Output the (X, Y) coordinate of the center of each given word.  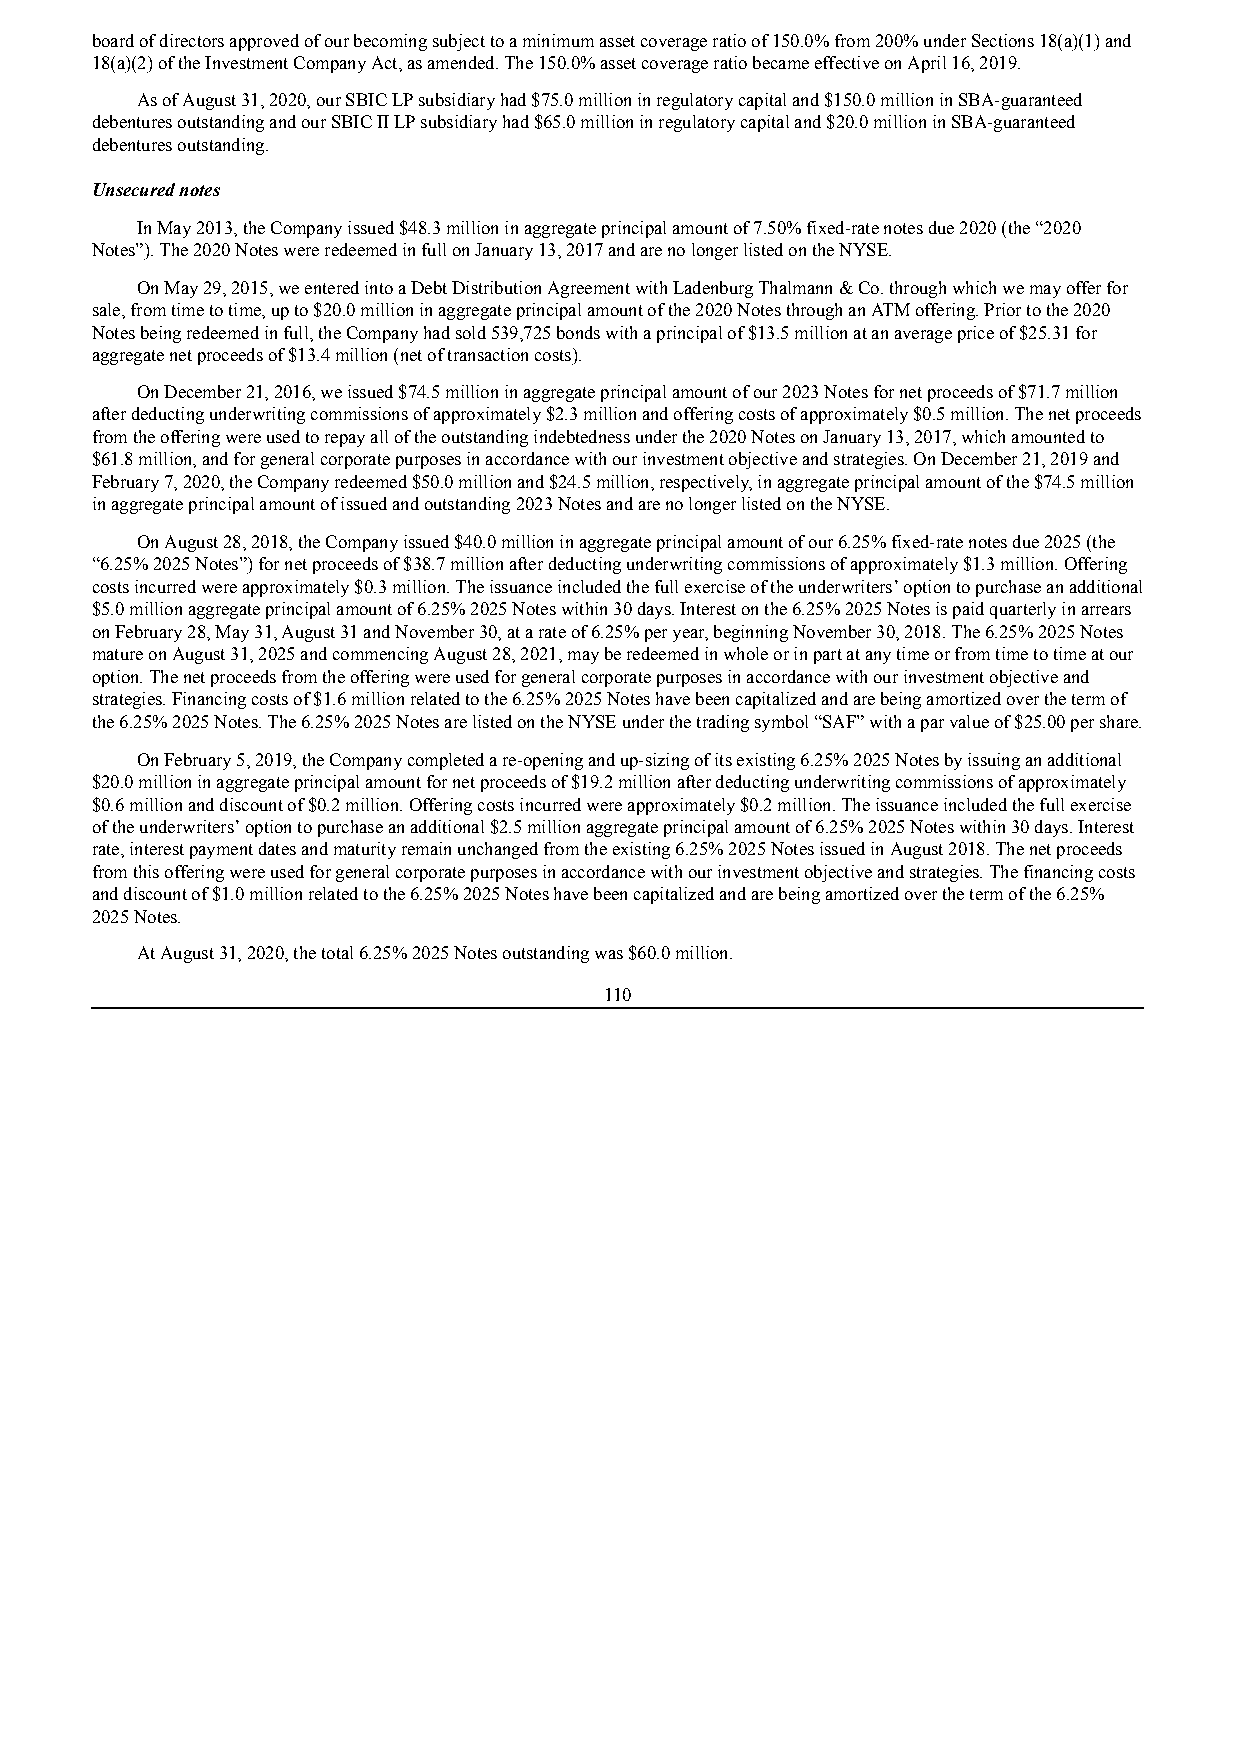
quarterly (1023, 610)
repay (345, 440)
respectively (706, 483)
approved (264, 42)
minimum (558, 40)
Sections (1003, 40)
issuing (994, 761)
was (609, 954)
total (337, 952)
